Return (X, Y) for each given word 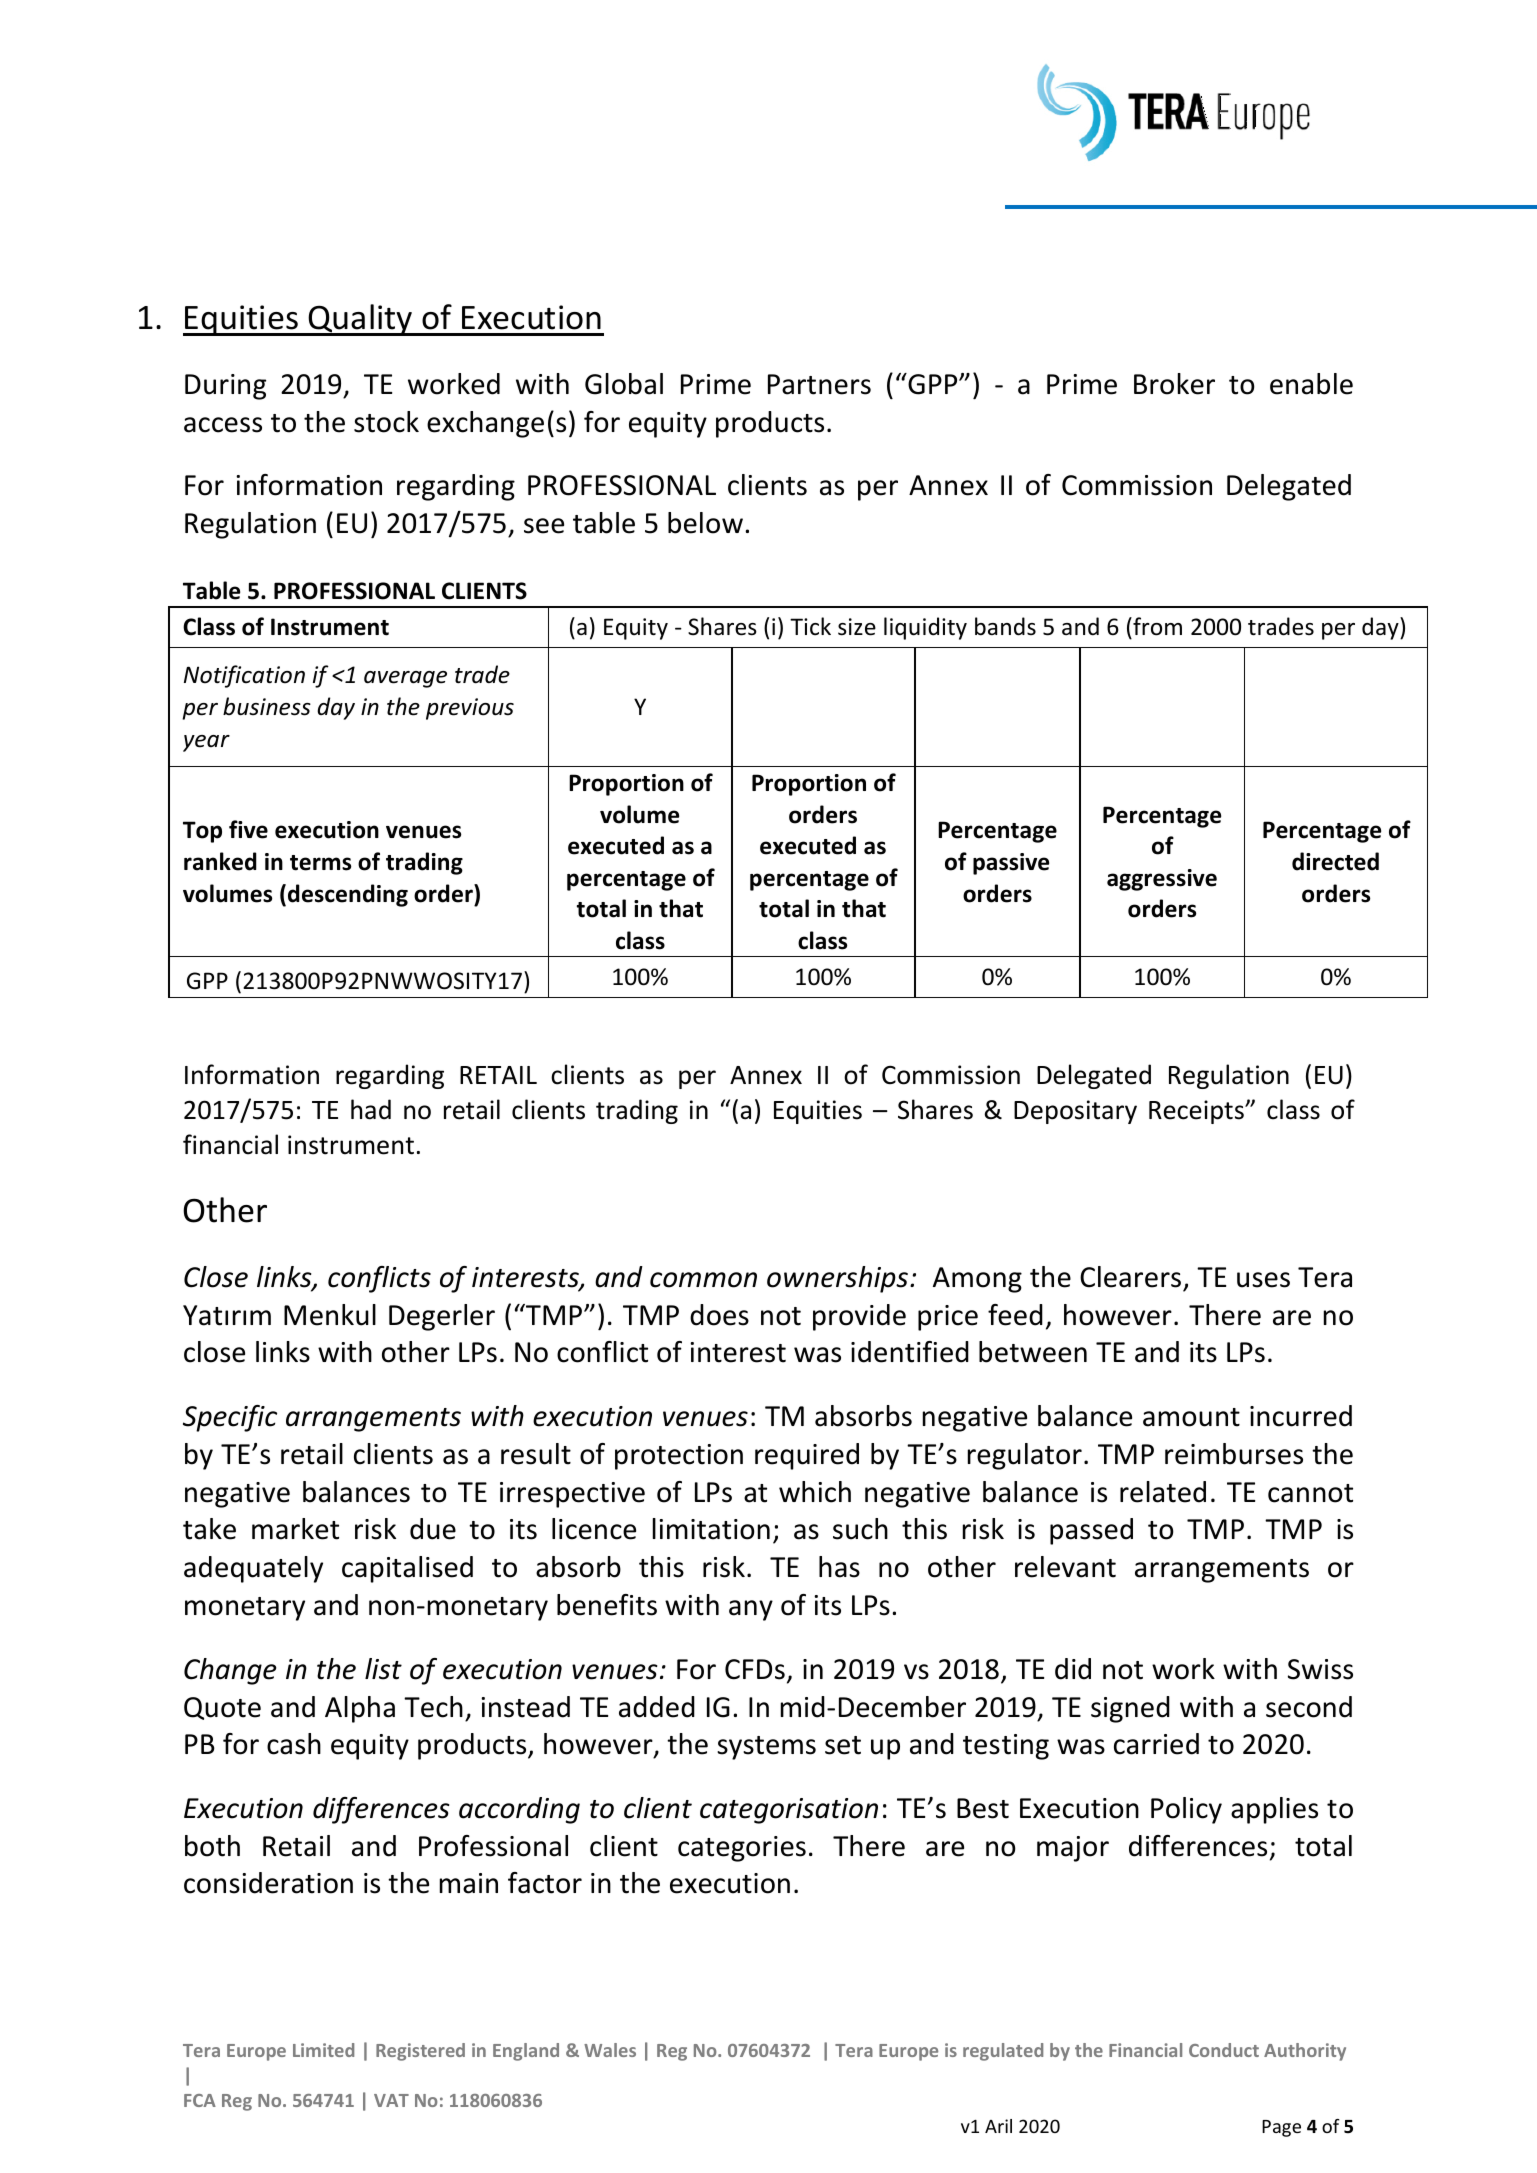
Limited (323, 2050)
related (1163, 1492)
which (815, 1492)
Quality (361, 320)
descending (348, 895)
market (295, 1529)
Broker (1174, 384)
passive (1011, 864)
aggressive (1162, 880)
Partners (819, 384)
